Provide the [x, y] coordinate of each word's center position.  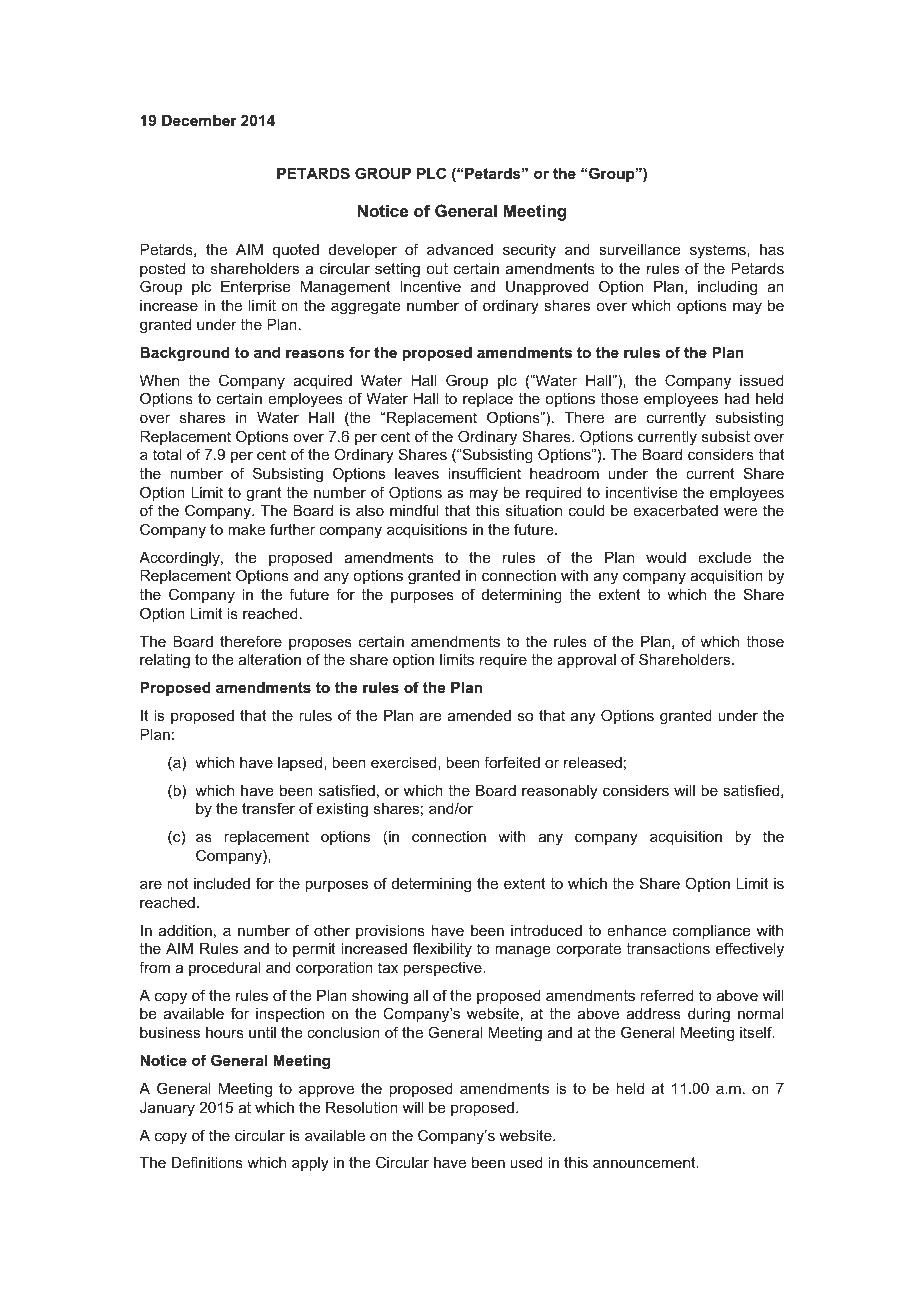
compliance [712, 932]
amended [479, 715]
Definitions [207, 1162]
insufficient [484, 473]
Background [185, 354]
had [737, 398]
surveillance [640, 249]
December [199, 120]
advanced [460, 249]
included [222, 883]
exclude [724, 557]
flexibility [442, 950]
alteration [269, 659]
